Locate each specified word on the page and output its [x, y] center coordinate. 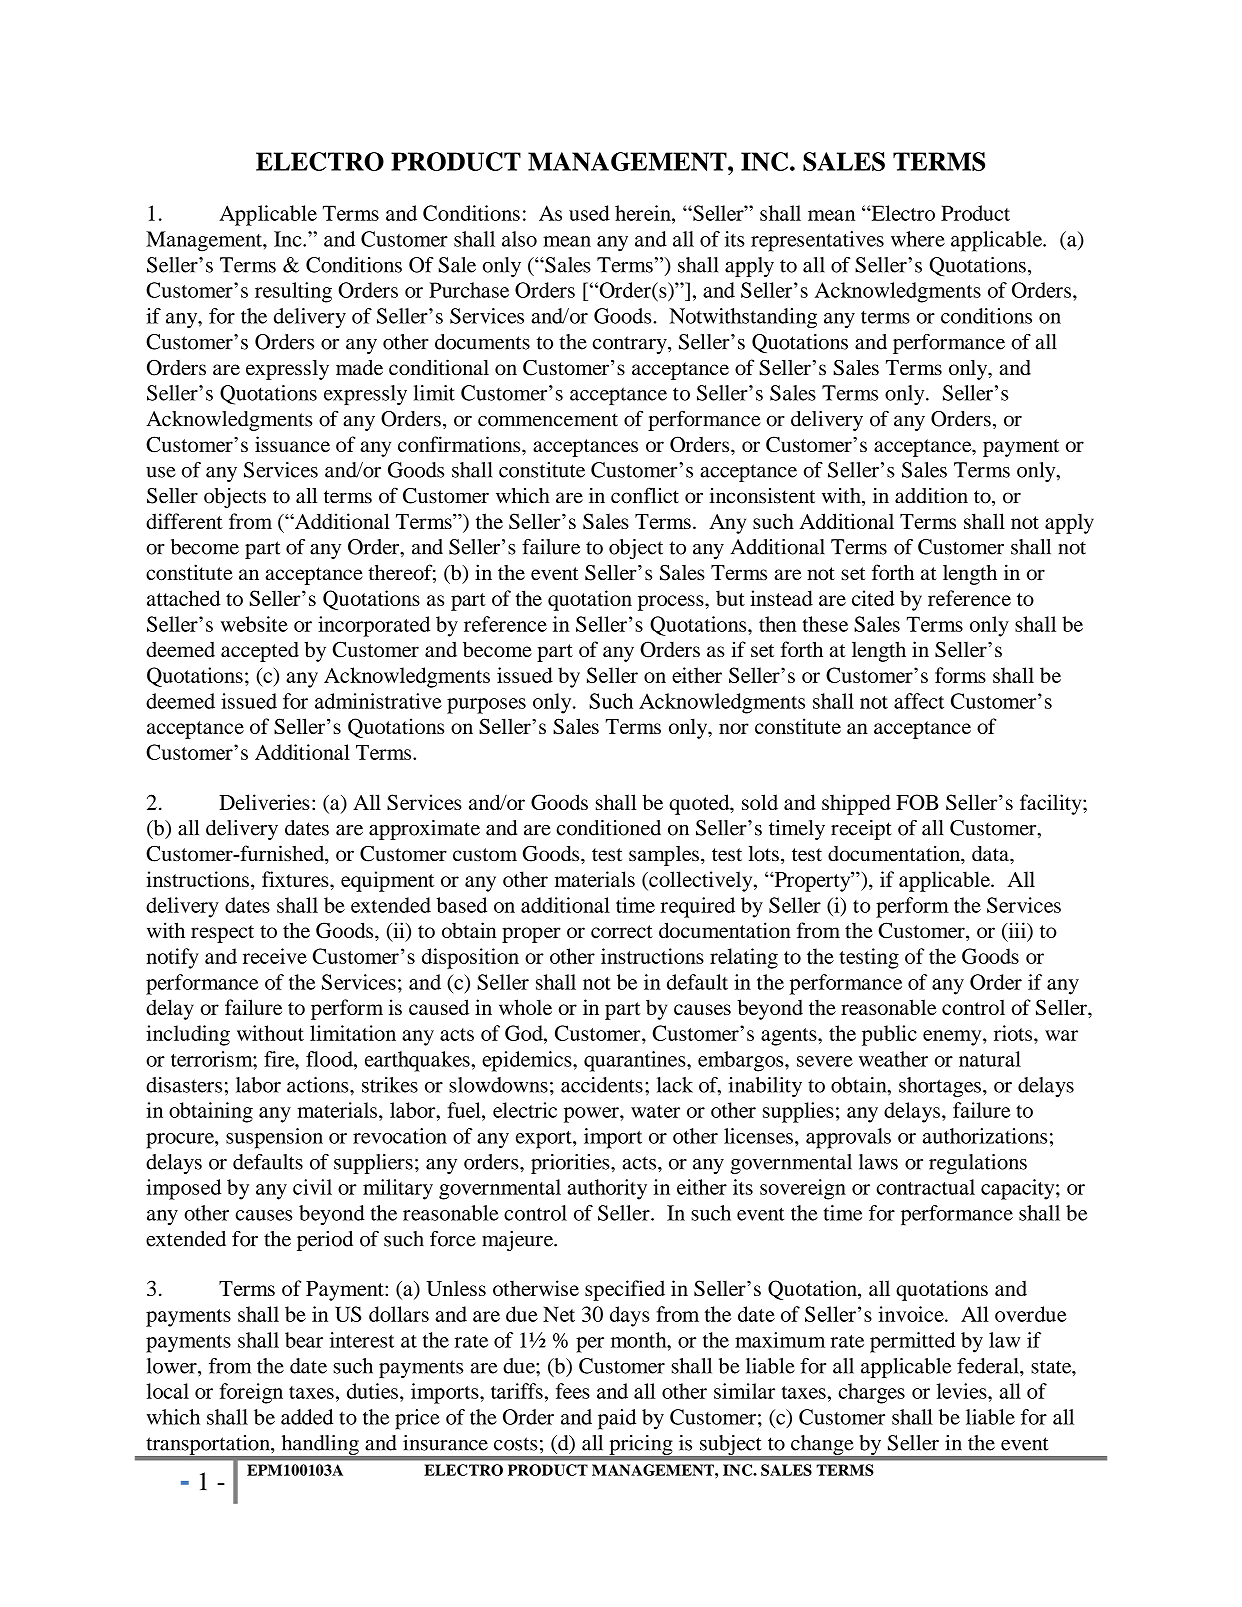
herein [644, 213]
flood [330, 1059]
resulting [293, 292]
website [254, 624]
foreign [251, 1393]
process [672, 603]
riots [1014, 1033]
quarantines [636, 1061]
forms [960, 675]
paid [617, 1419]
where [918, 239]
